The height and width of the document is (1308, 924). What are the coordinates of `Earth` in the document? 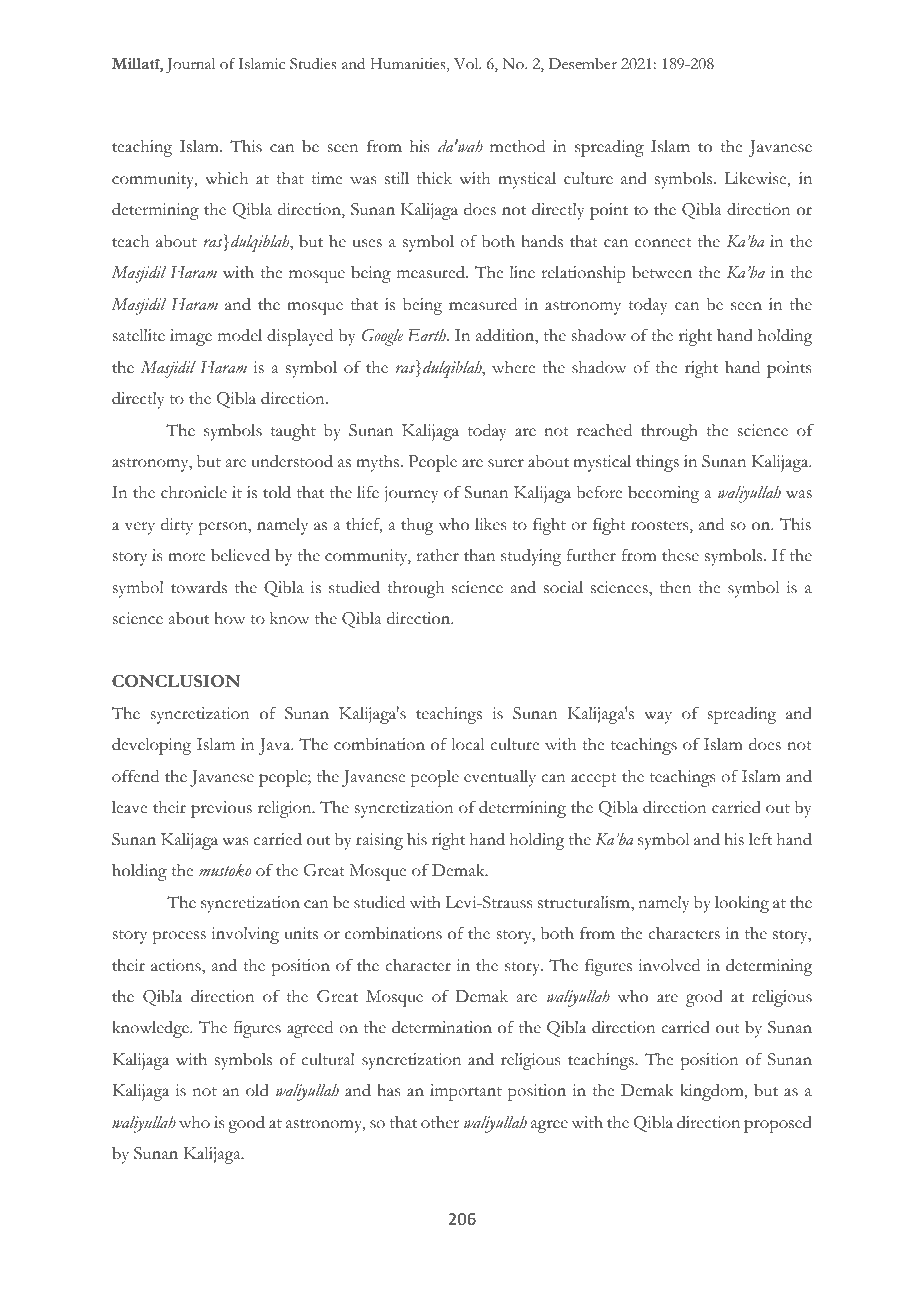 It's located at (428, 335).
